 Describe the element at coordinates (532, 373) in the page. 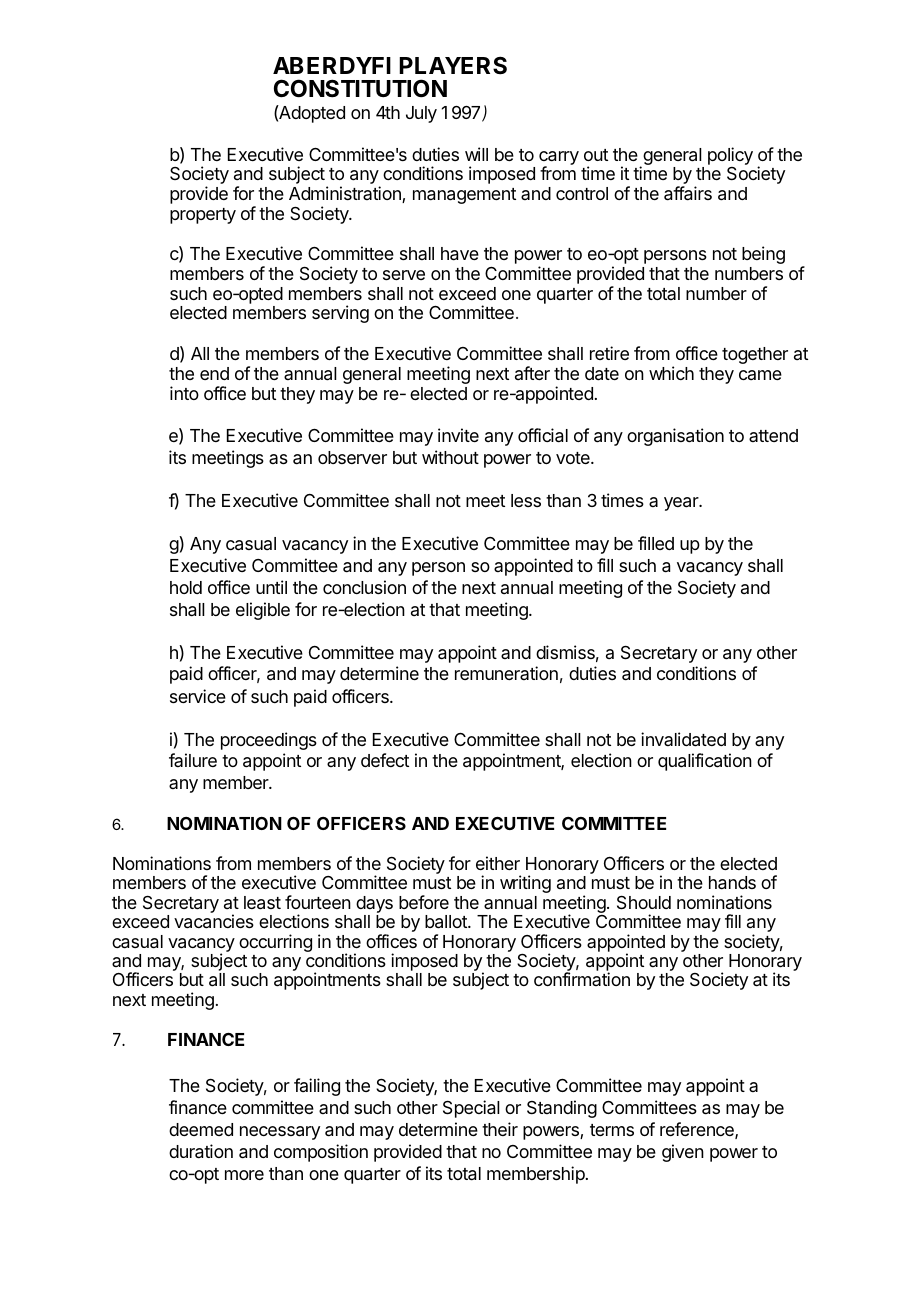

I see `after` at that location.
